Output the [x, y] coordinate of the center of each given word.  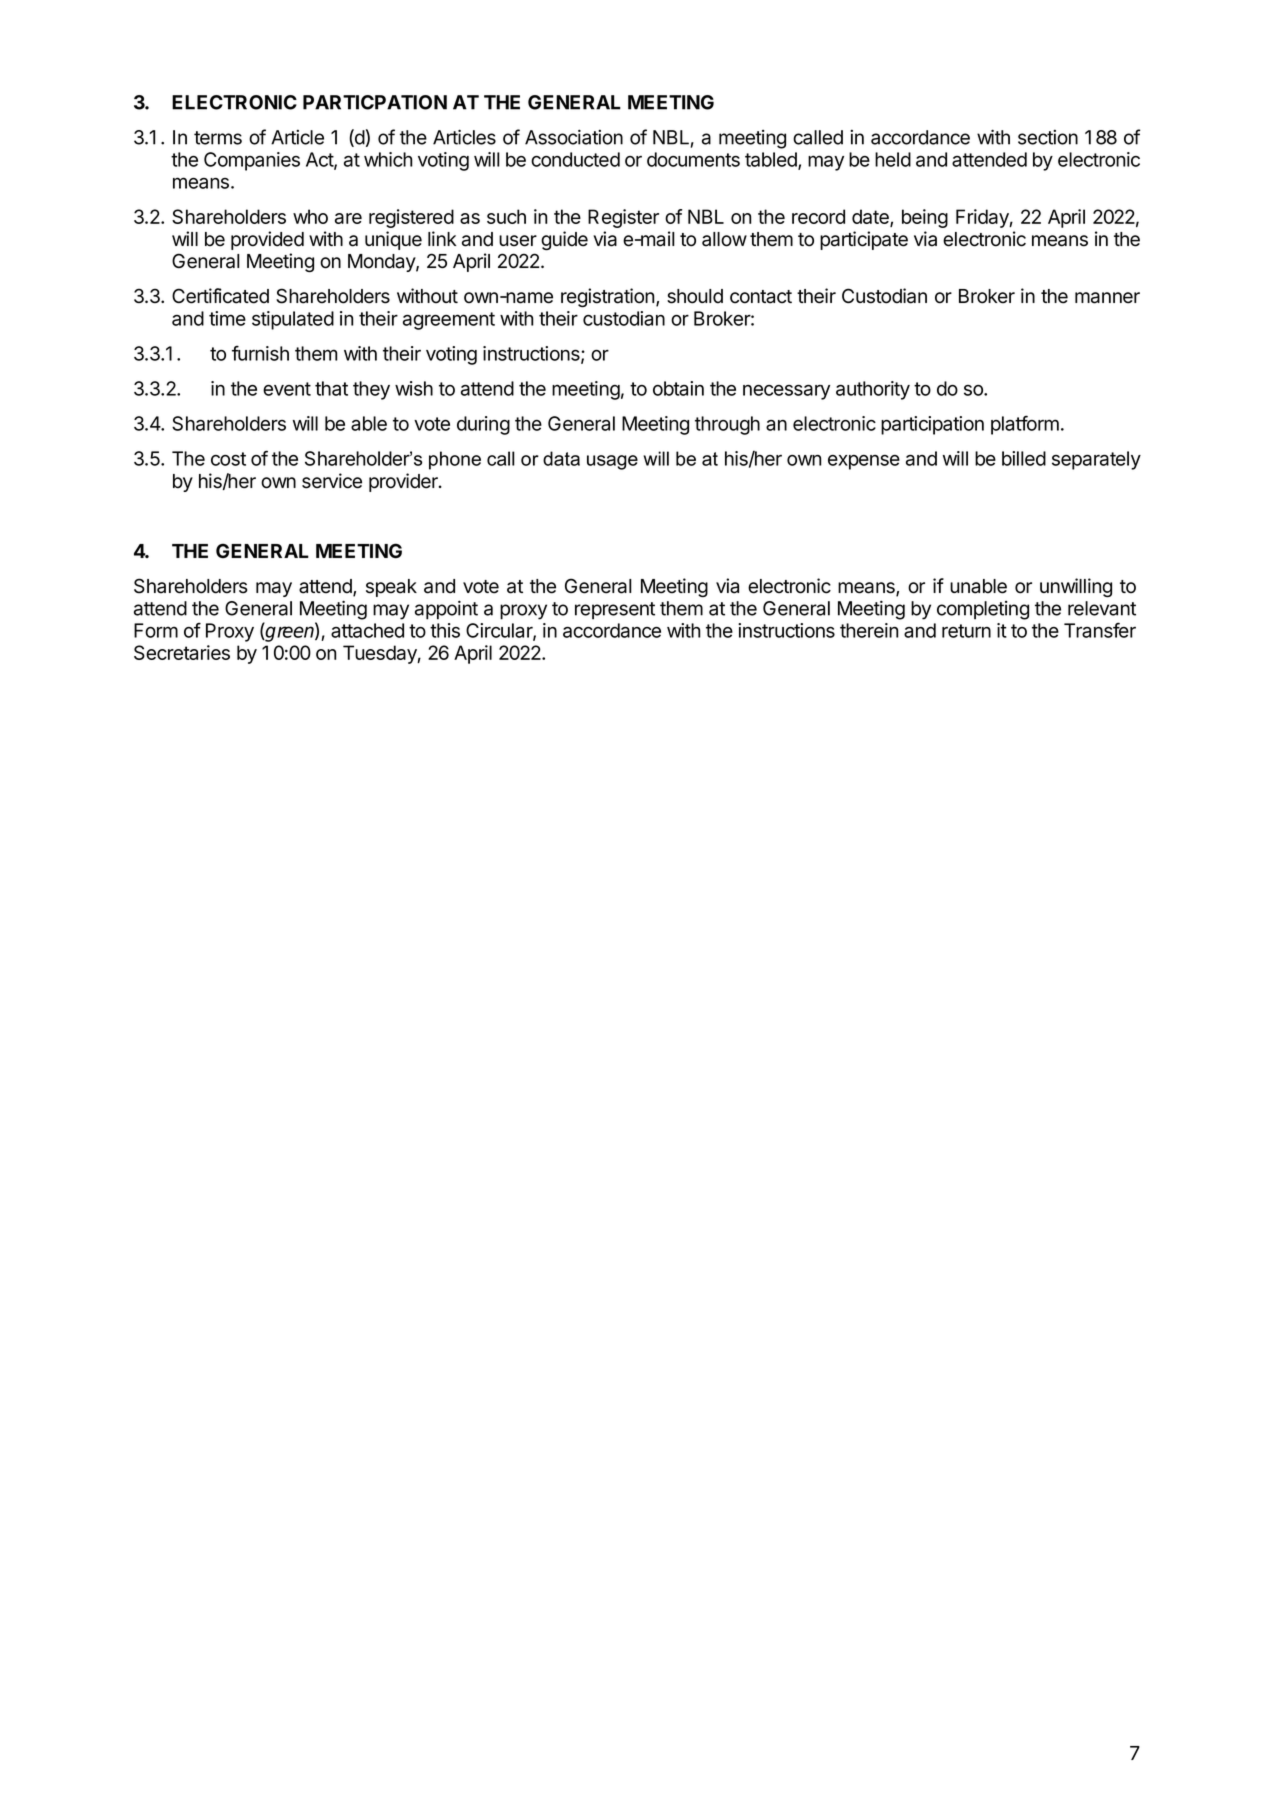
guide [564, 240]
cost [228, 459]
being [925, 218]
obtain [678, 388]
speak [391, 588]
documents [693, 159]
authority [873, 390]
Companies [252, 161]
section [1048, 137]
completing [983, 610]
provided [267, 240]
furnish [260, 353]
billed [1024, 458]
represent [615, 611]
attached [367, 630]
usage [612, 462]
